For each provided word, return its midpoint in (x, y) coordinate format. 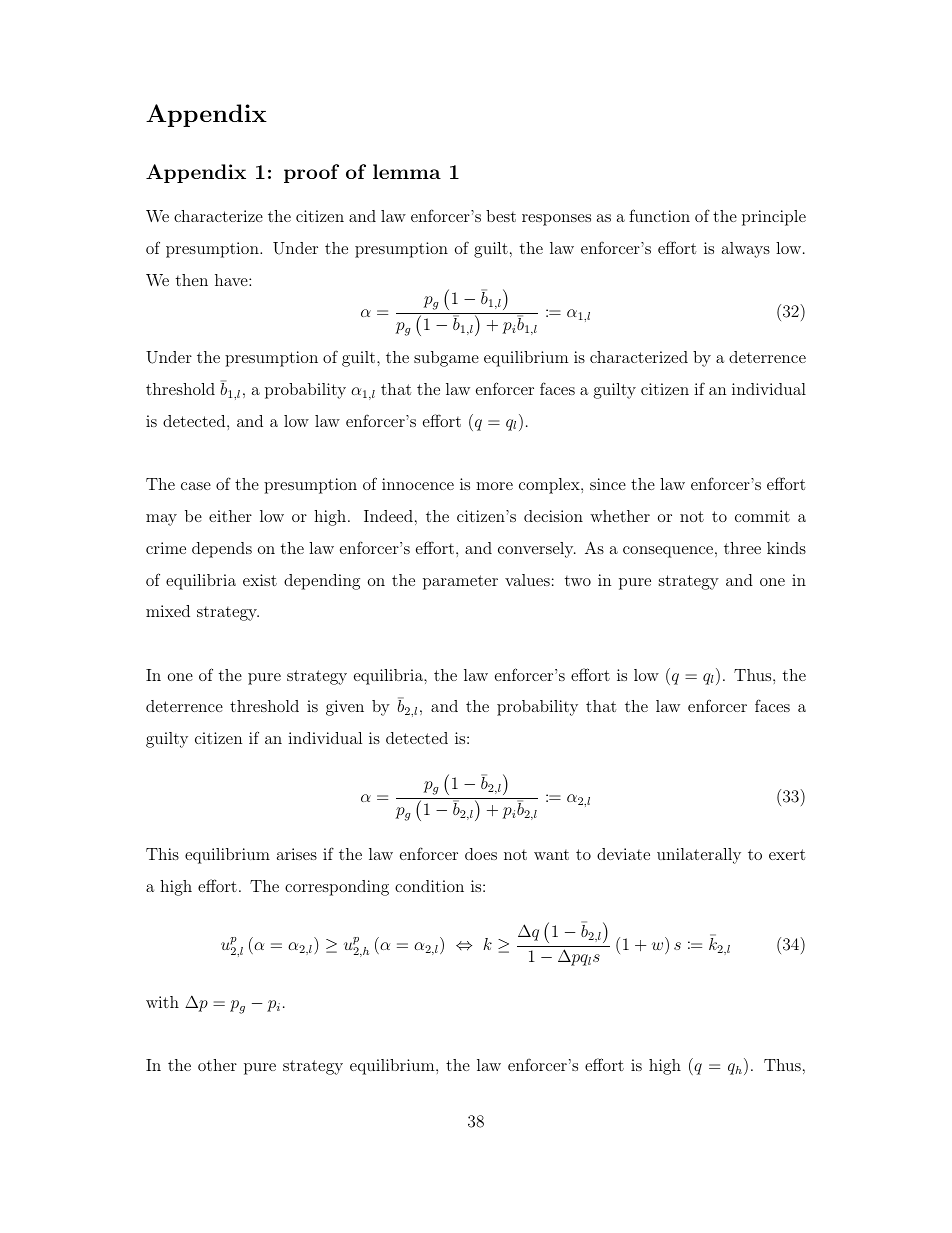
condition (429, 886)
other (217, 1065)
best (501, 216)
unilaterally (699, 856)
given (345, 708)
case (196, 486)
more (494, 486)
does (481, 854)
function (659, 215)
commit (762, 516)
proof (311, 173)
